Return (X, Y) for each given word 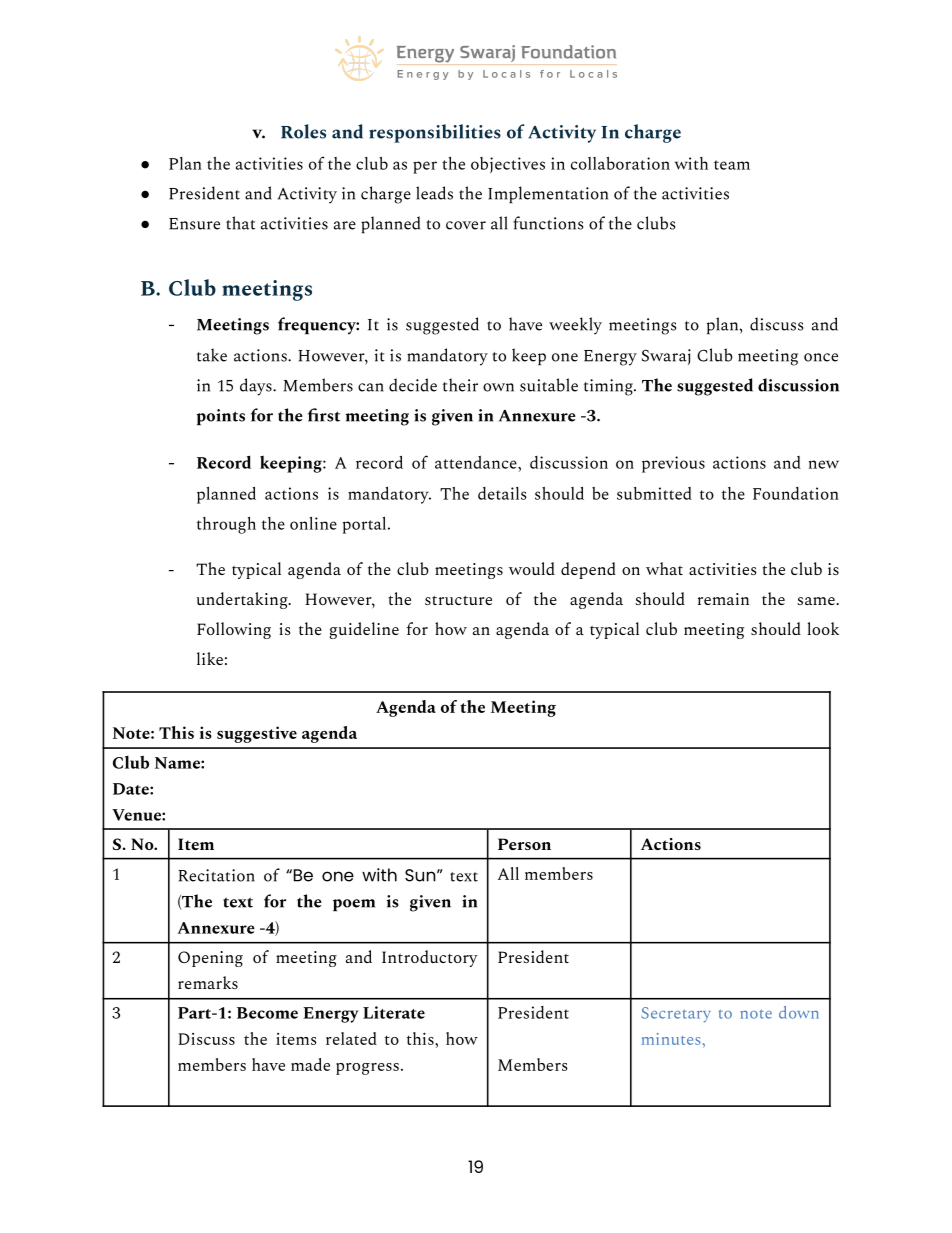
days (257, 387)
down (799, 1012)
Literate (394, 1012)
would (532, 568)
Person (524, 844)
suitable (549, 385)
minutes (671, 1039)
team (732, 165)
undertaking (243, 600)
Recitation (216, 875)
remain (723, 599)
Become (267, 1013)
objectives (508, 165)
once (821, 357)
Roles (303, 131)
